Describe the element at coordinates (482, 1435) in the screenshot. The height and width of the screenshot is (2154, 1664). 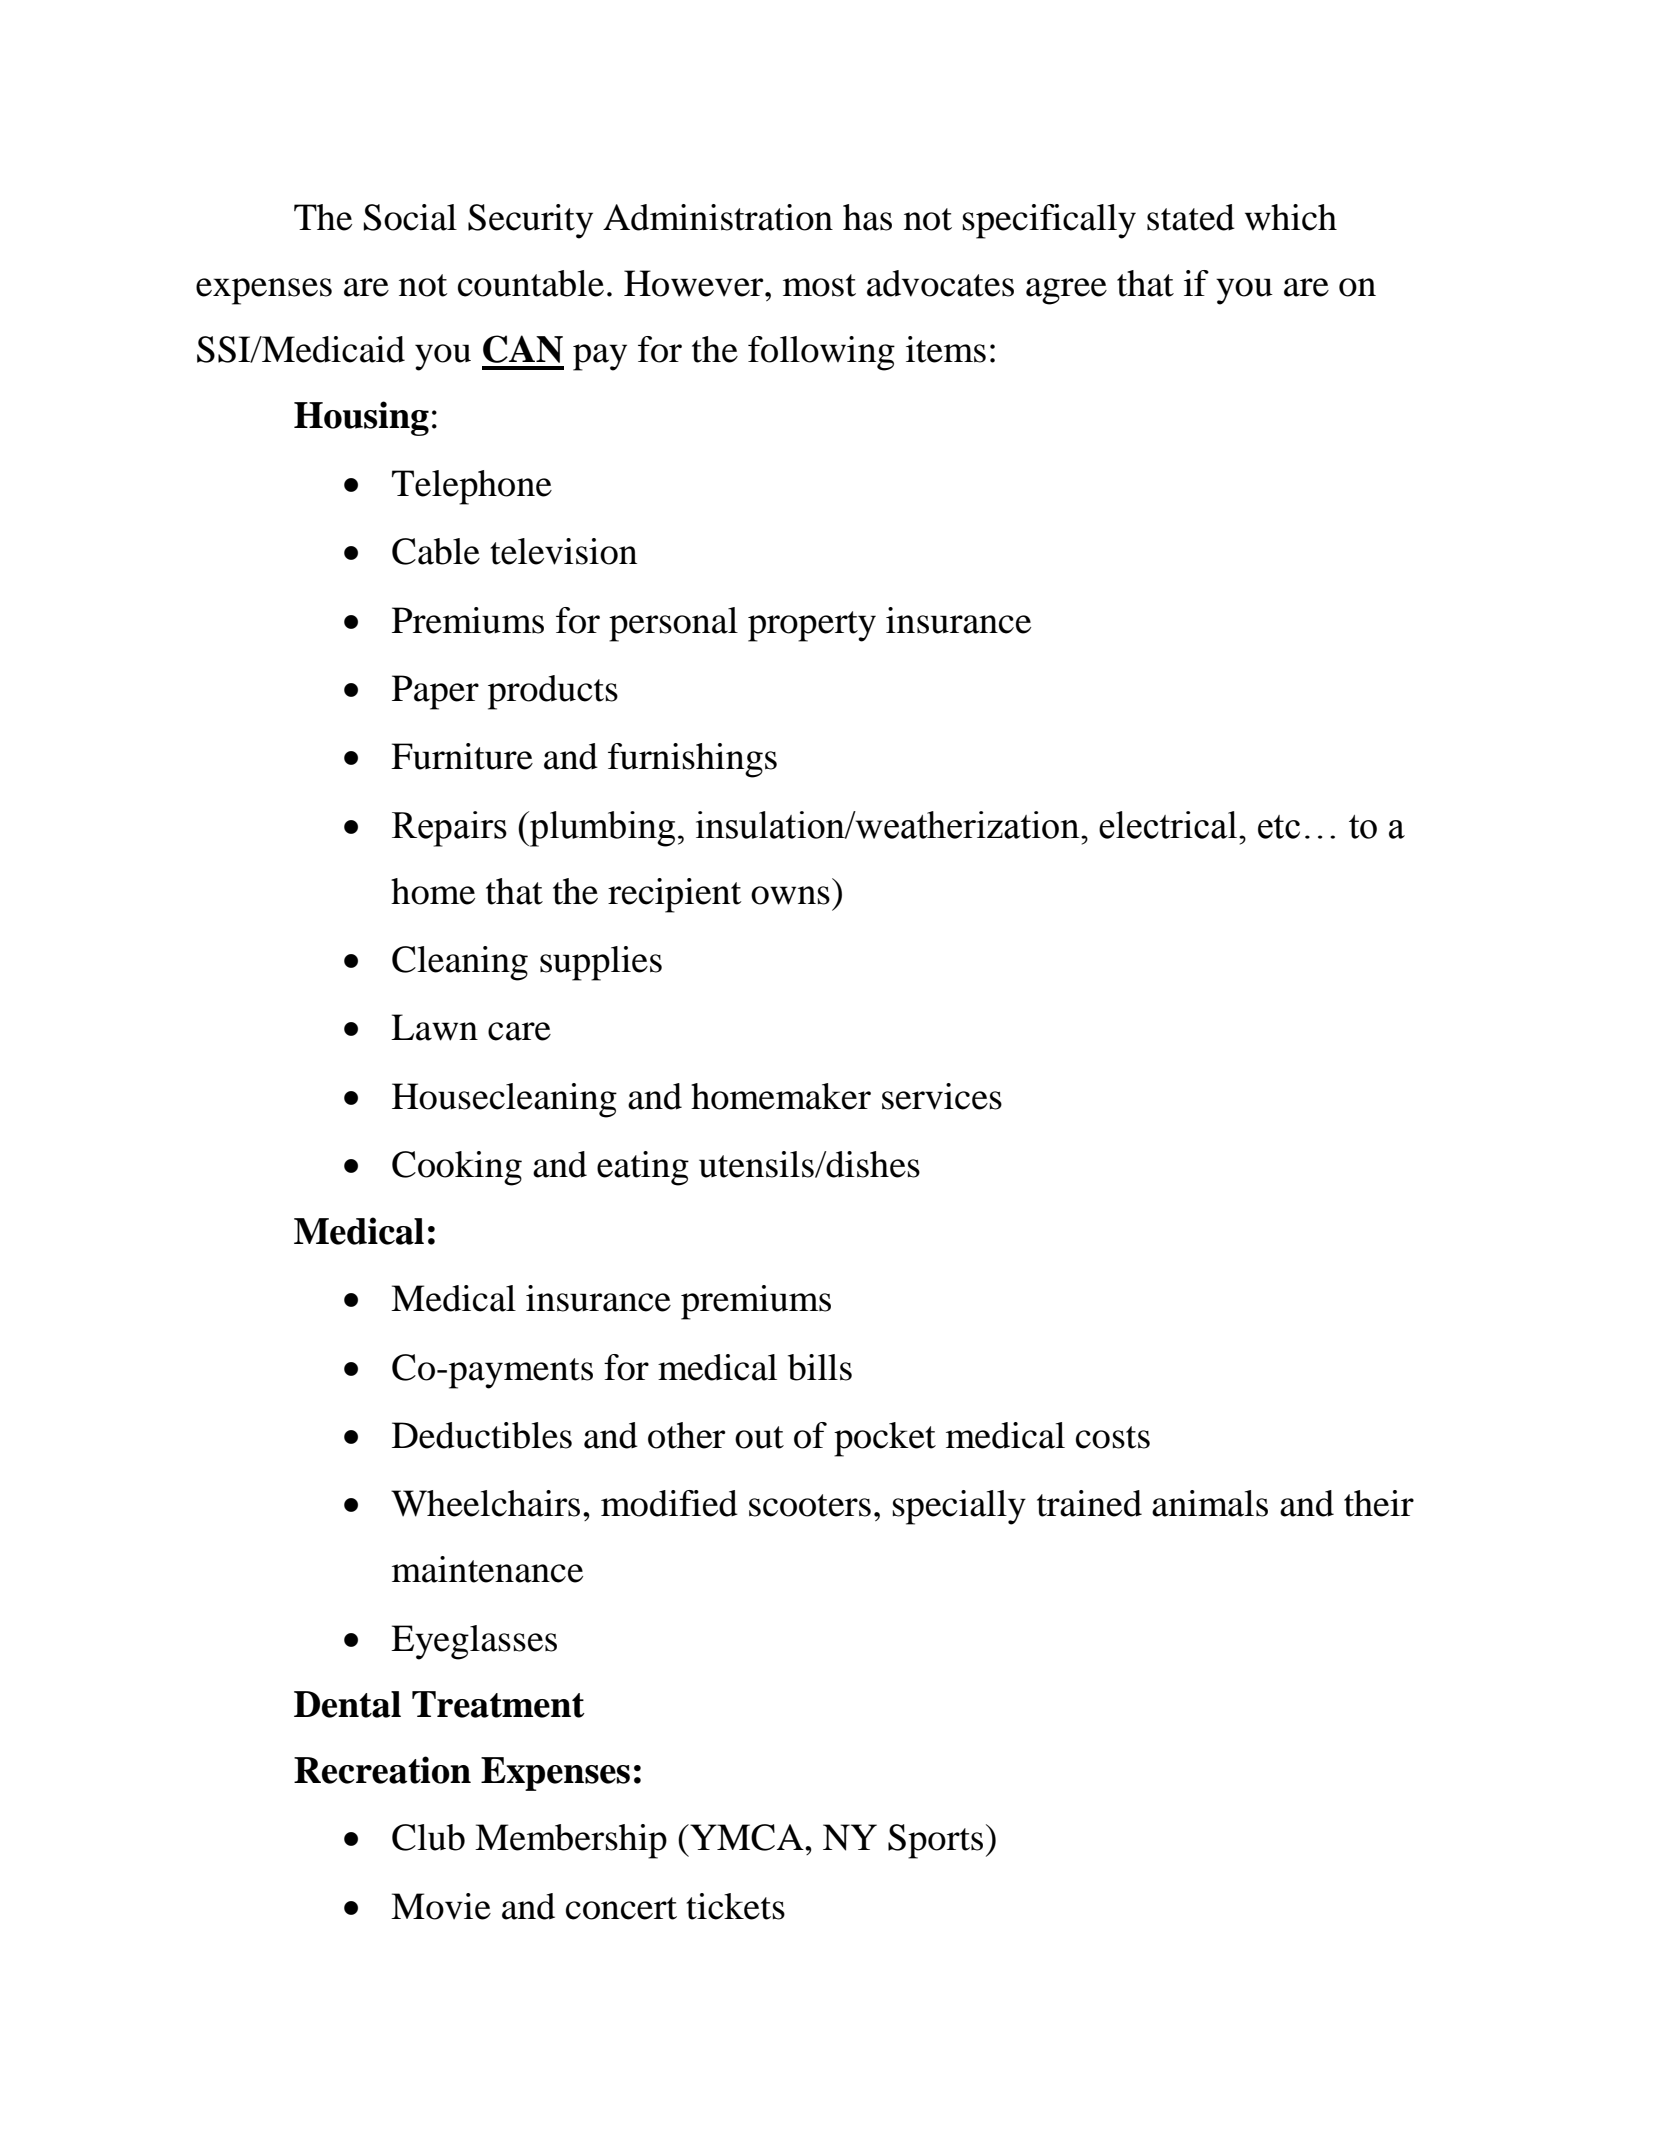
I see `Deductibles` at that location.
